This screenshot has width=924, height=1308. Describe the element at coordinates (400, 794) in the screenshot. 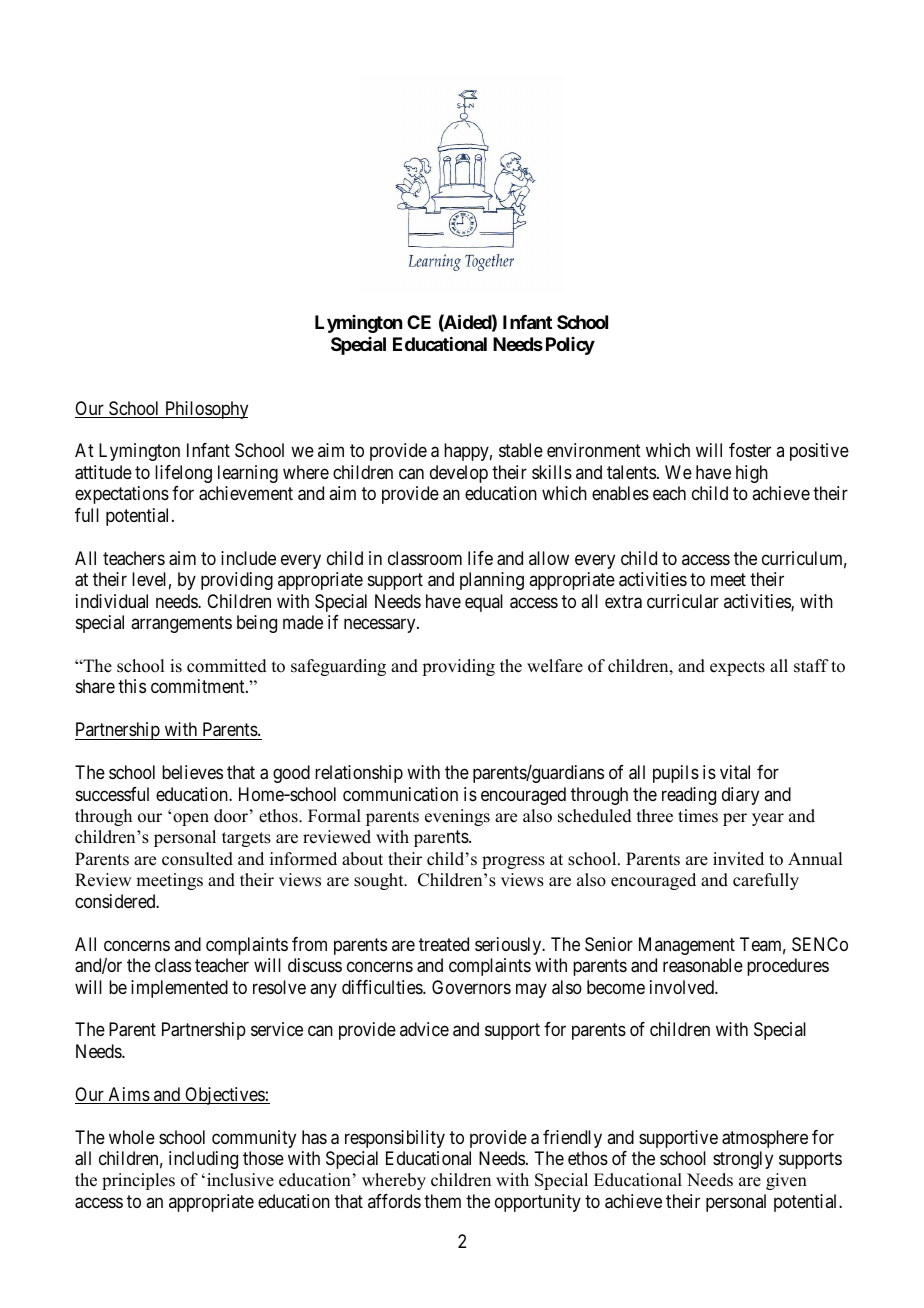

I see `communication` at that location.
